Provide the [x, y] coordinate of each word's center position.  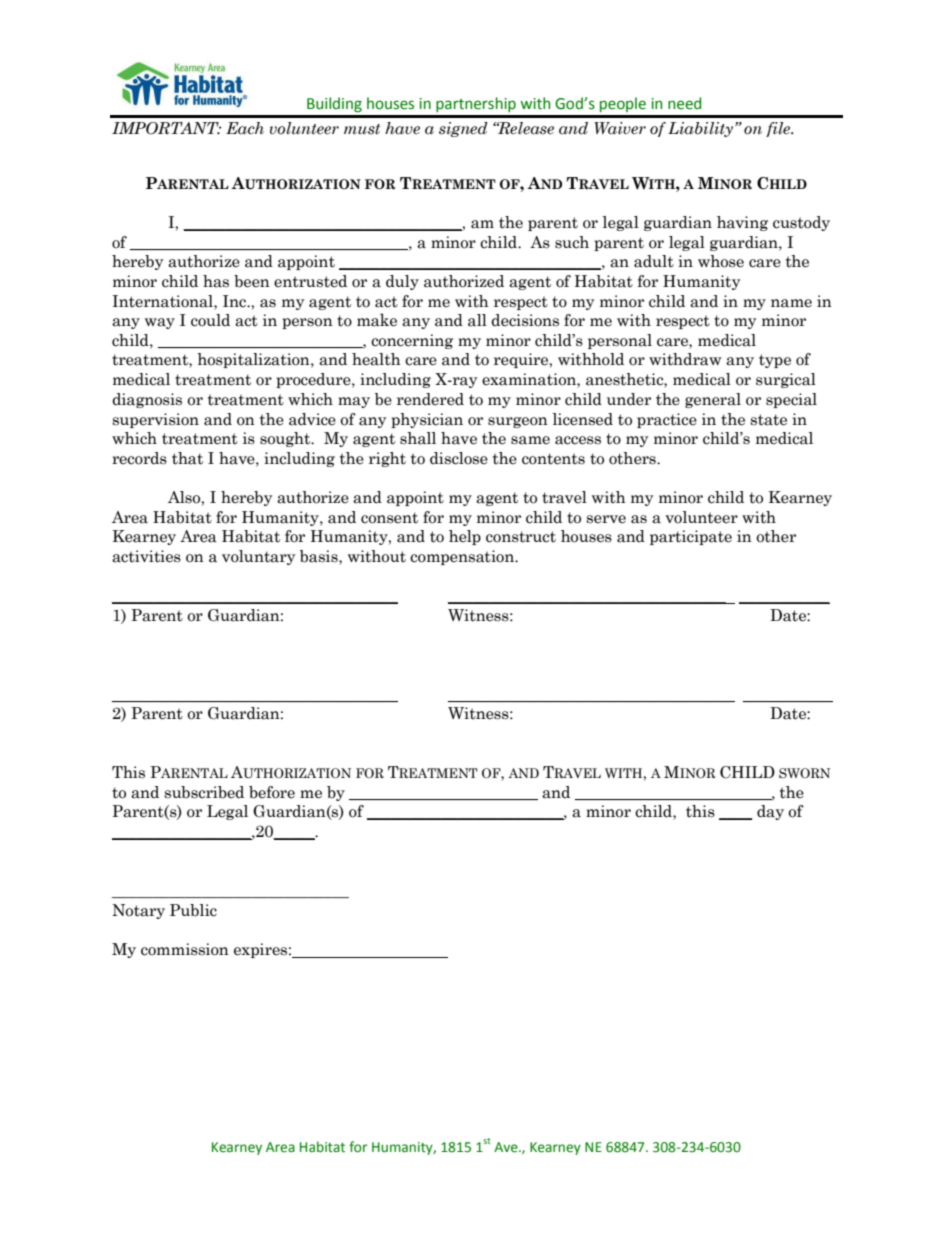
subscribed [204, 792]
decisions [525, 320]
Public [193, 910]
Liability [702, 129]
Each [245, 128]
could [210, 320]
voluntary [258, 557]
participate [691, 537]
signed [463, 129]
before [272, 792]
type [775, 361]
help [465, 537]
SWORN [804, 773]
